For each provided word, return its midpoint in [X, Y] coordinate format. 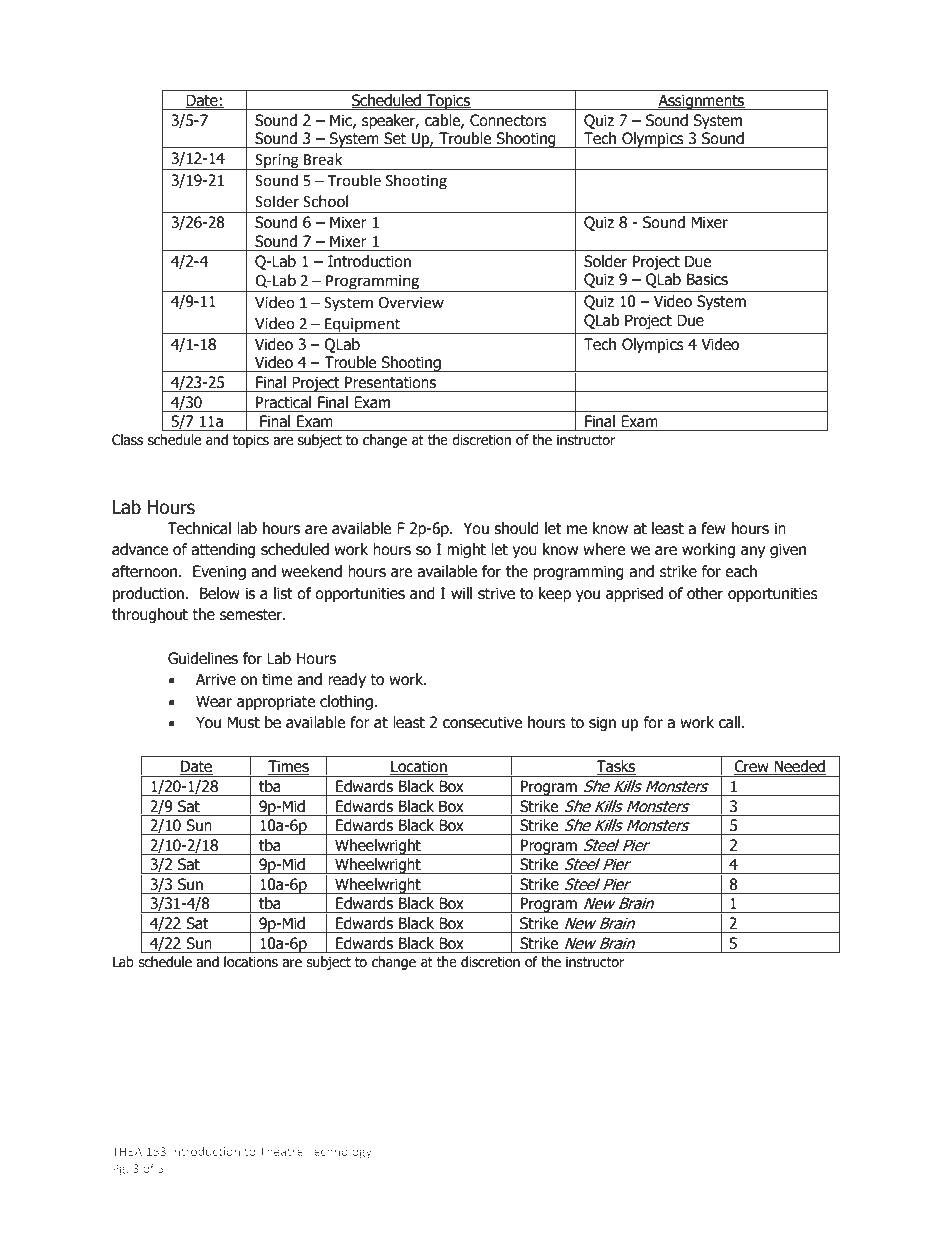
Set [395, 138]
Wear [214, 701]
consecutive [482, 722]
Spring [277, 162]
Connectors [508, 120]
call [731, 722]
